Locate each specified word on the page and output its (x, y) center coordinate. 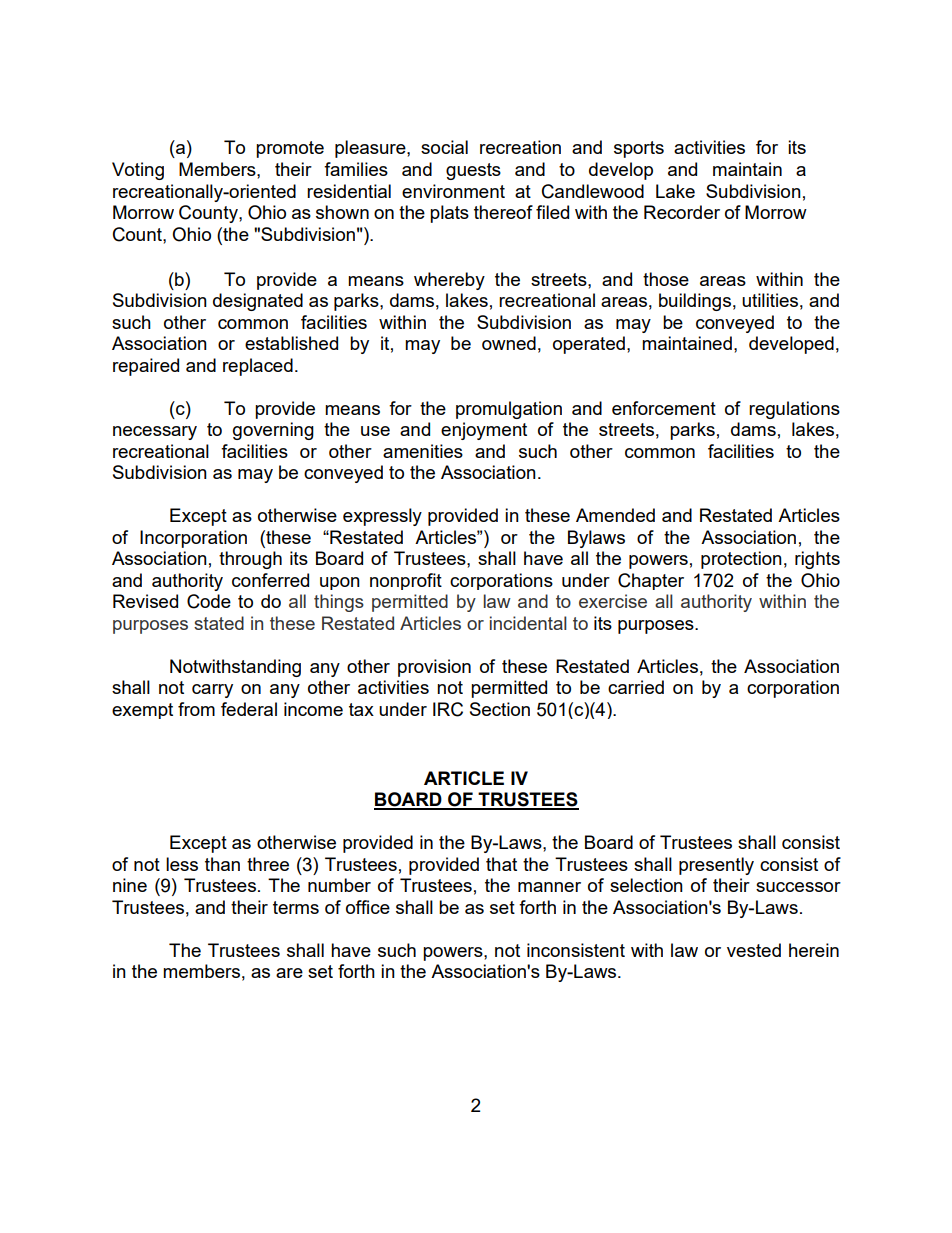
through (250, 560)
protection (741, 560)
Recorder (682, 212)
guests (473, 171)
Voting (138, 171)
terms (296, 907)
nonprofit (406, 581)
